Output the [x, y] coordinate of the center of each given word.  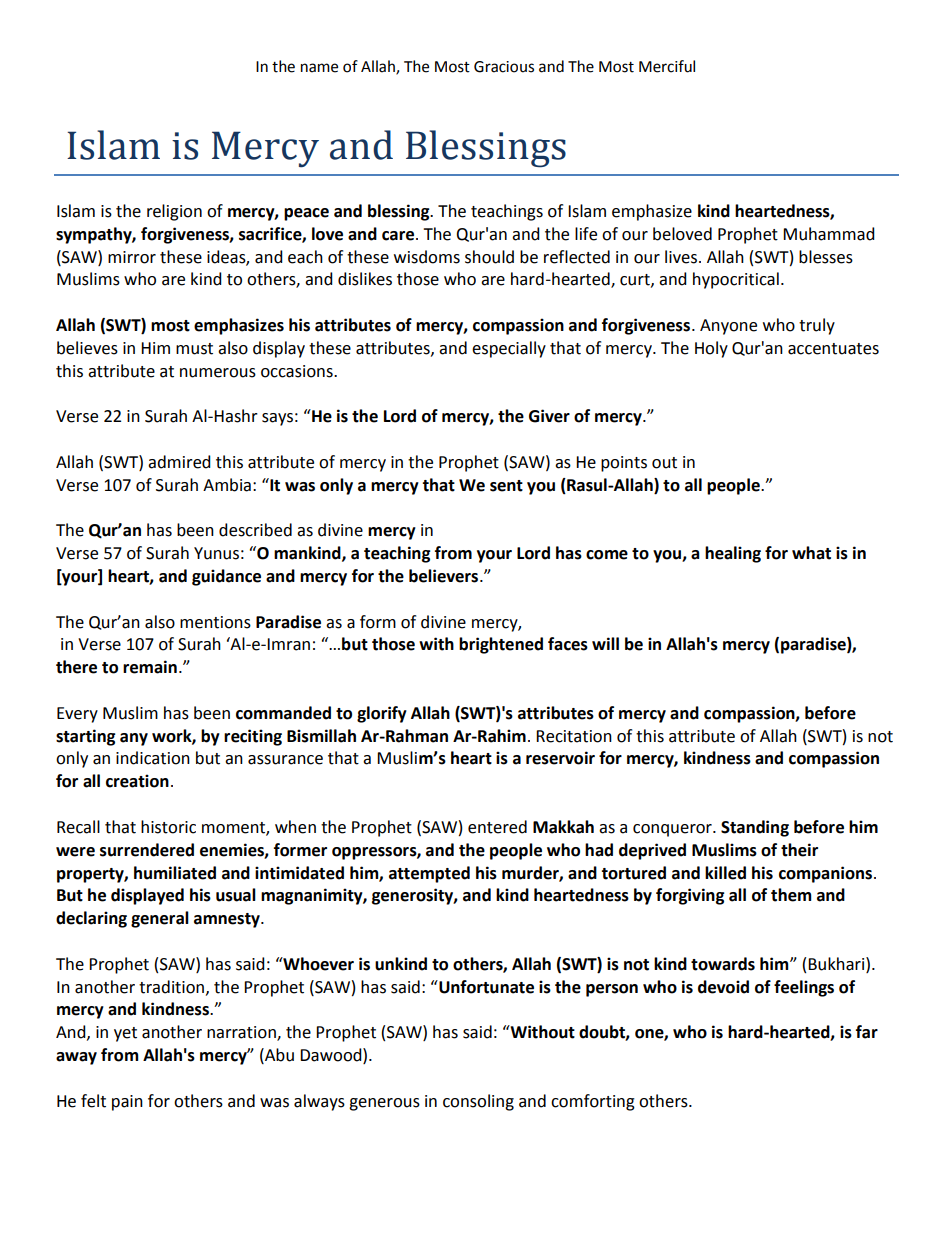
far [867, 1032]
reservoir [560, 758]
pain [127, 1103]
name [319, 68]
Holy [711, 349]
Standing [755, 828]
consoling [478, 1102]
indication [153, 758]
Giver [549, 416]
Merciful [667, 66]
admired [179, 462]
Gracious [504, 67]
